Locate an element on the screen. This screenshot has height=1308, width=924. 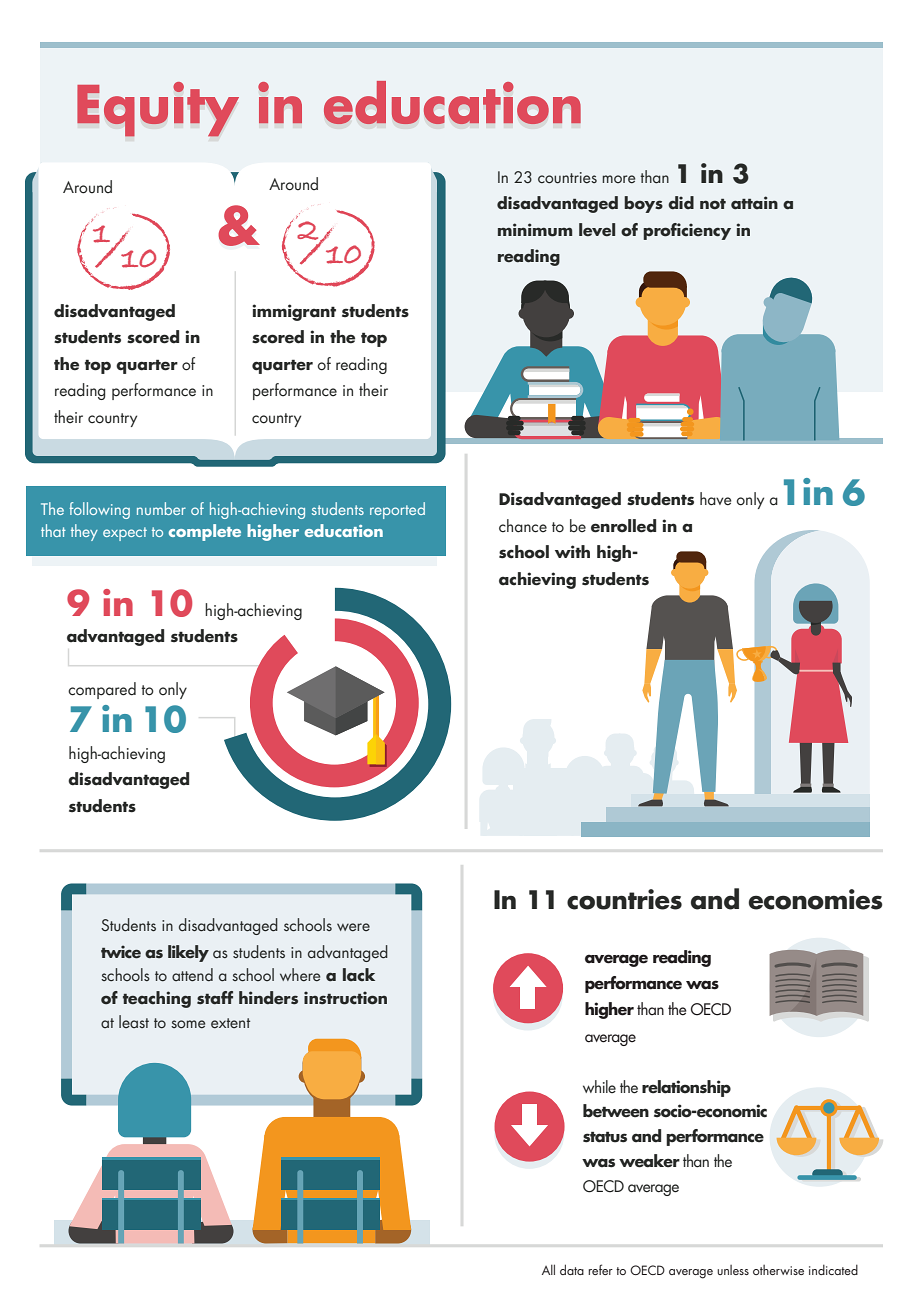
All is located at coordinates (548, 1269).
